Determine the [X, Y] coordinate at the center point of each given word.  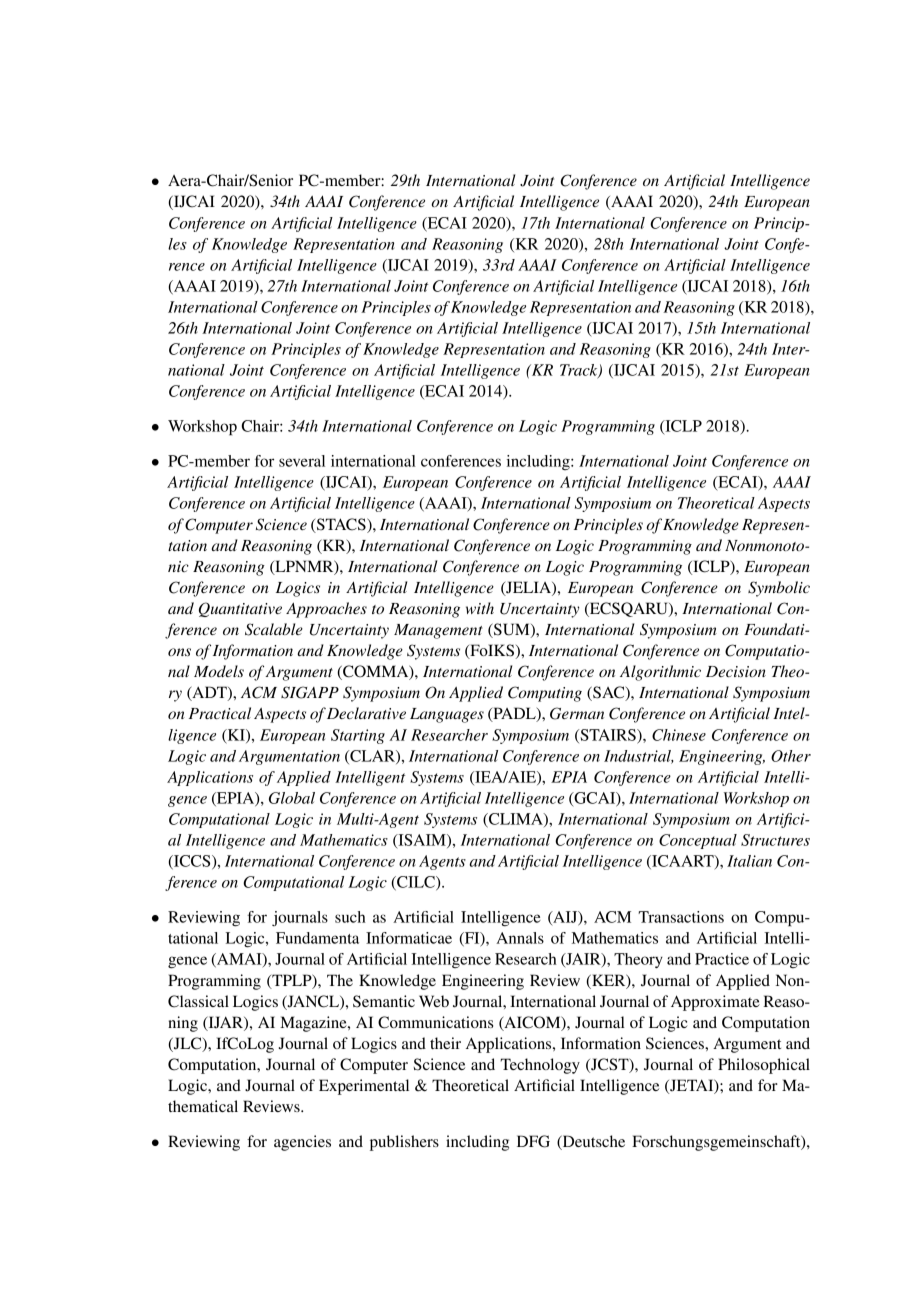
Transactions [681, 917]
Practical [220, 713]
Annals [520, 938]
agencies [302, 1143]
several [302, 461]
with [480, 608]
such [350, 917]
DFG [533, 1141]
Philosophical [764, 1066]
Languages [447, 715]
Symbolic [779, 589]
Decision [736, 671]
